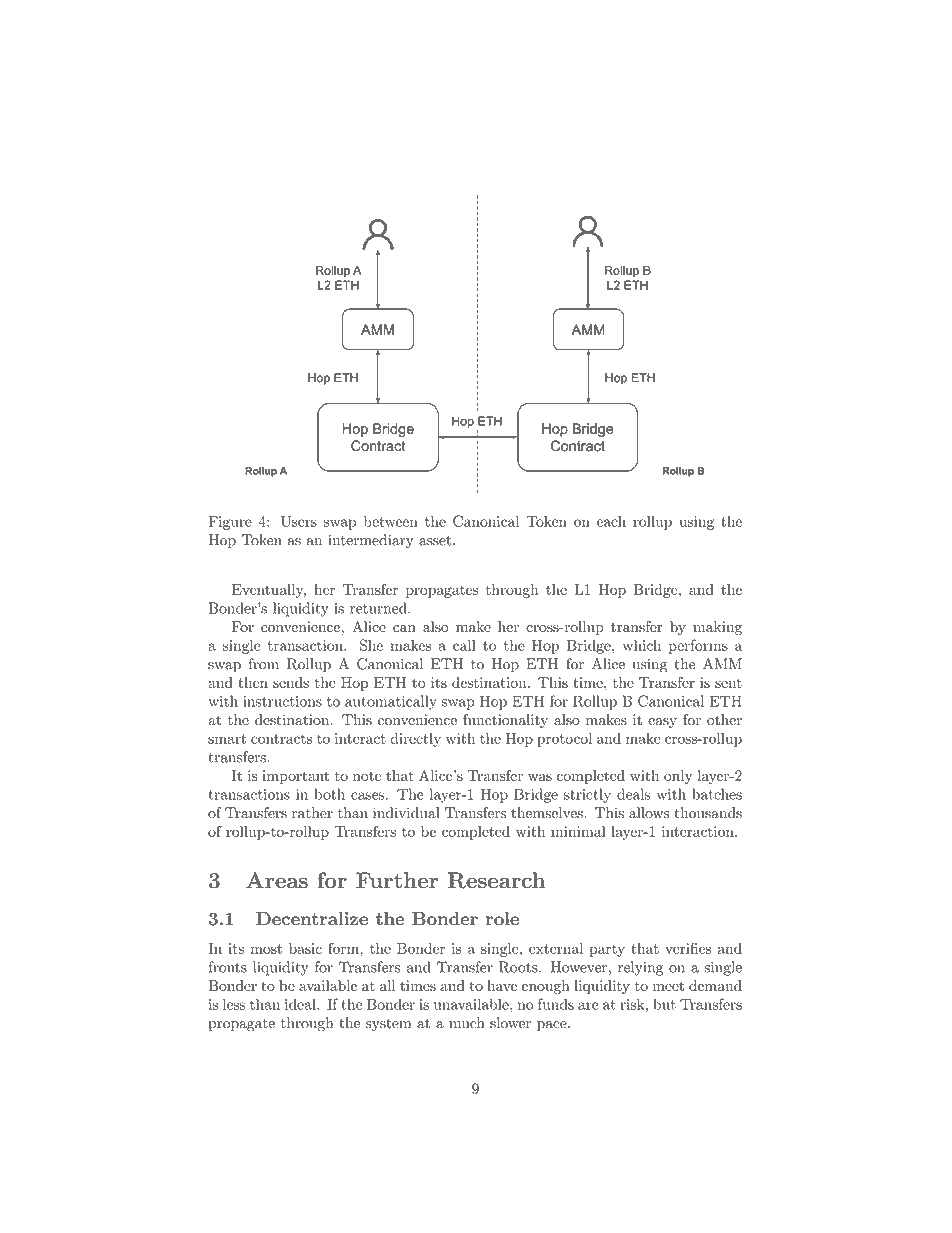  I want to click on from, so click(264, 664).
